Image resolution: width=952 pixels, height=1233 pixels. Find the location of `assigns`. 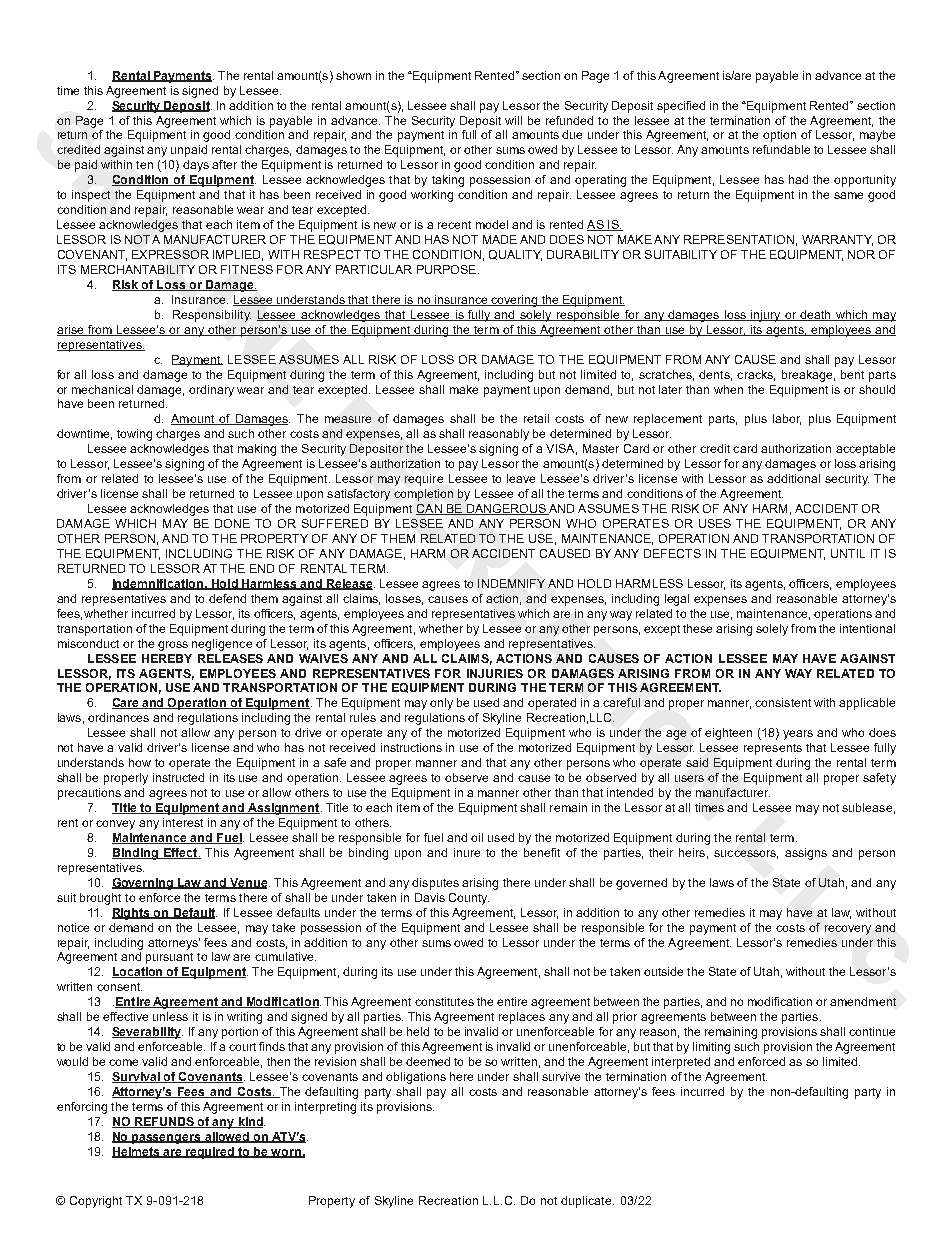

assigns is located at coordinates (806, 854).
